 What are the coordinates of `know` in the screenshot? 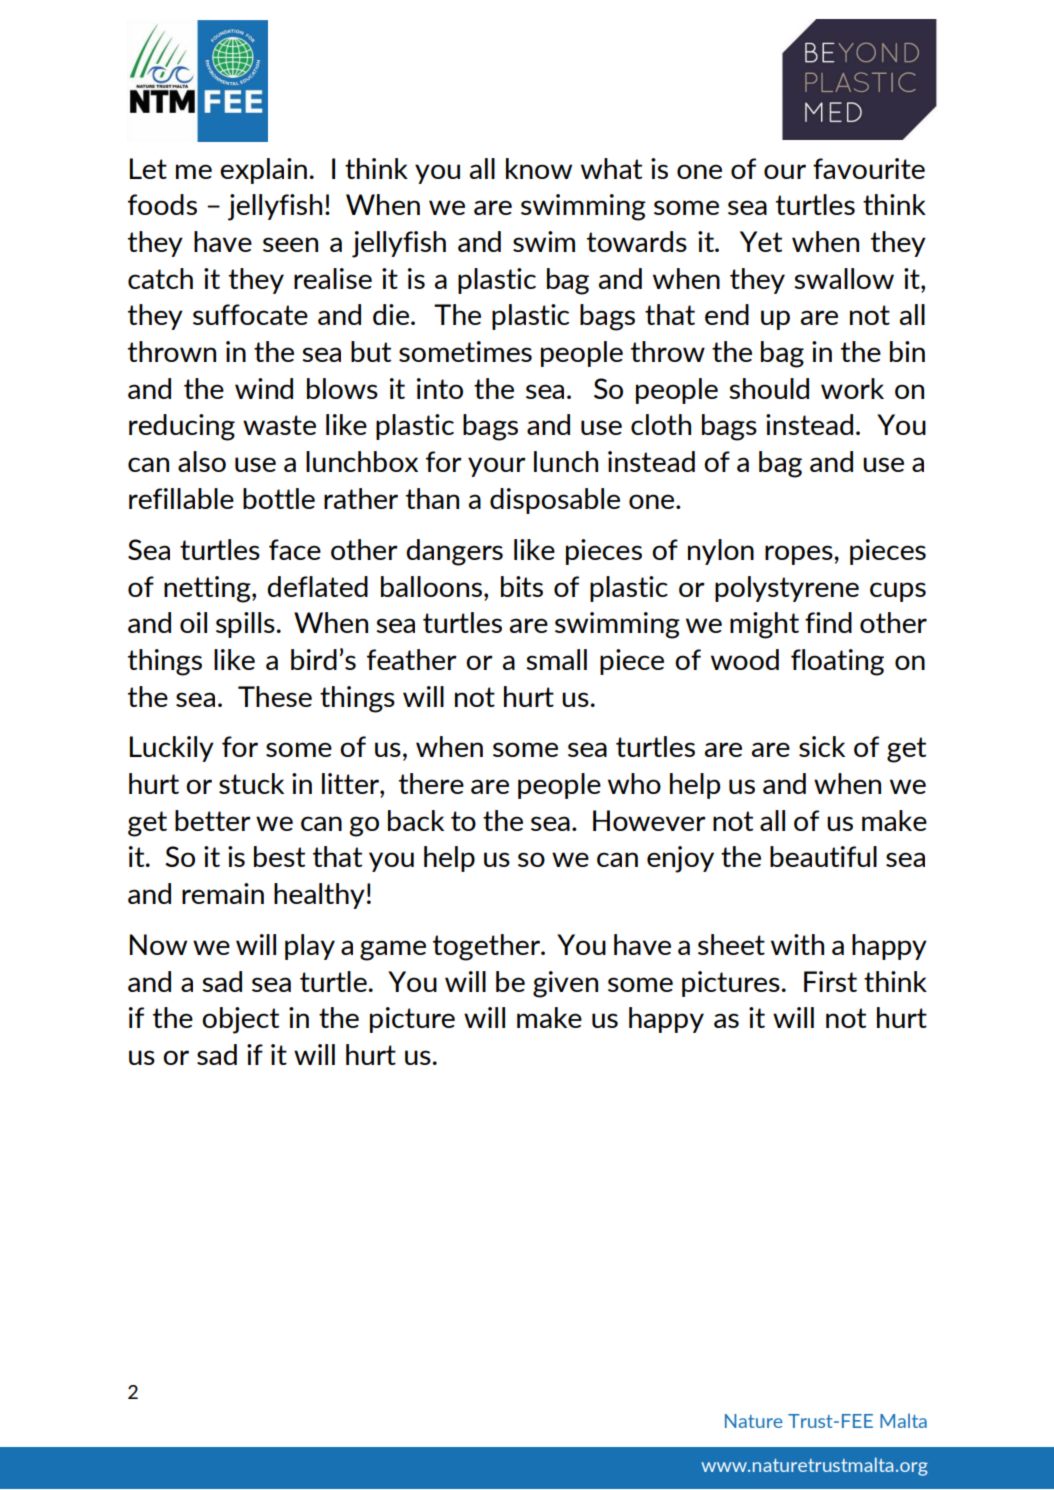 It's located at (539, 168).
